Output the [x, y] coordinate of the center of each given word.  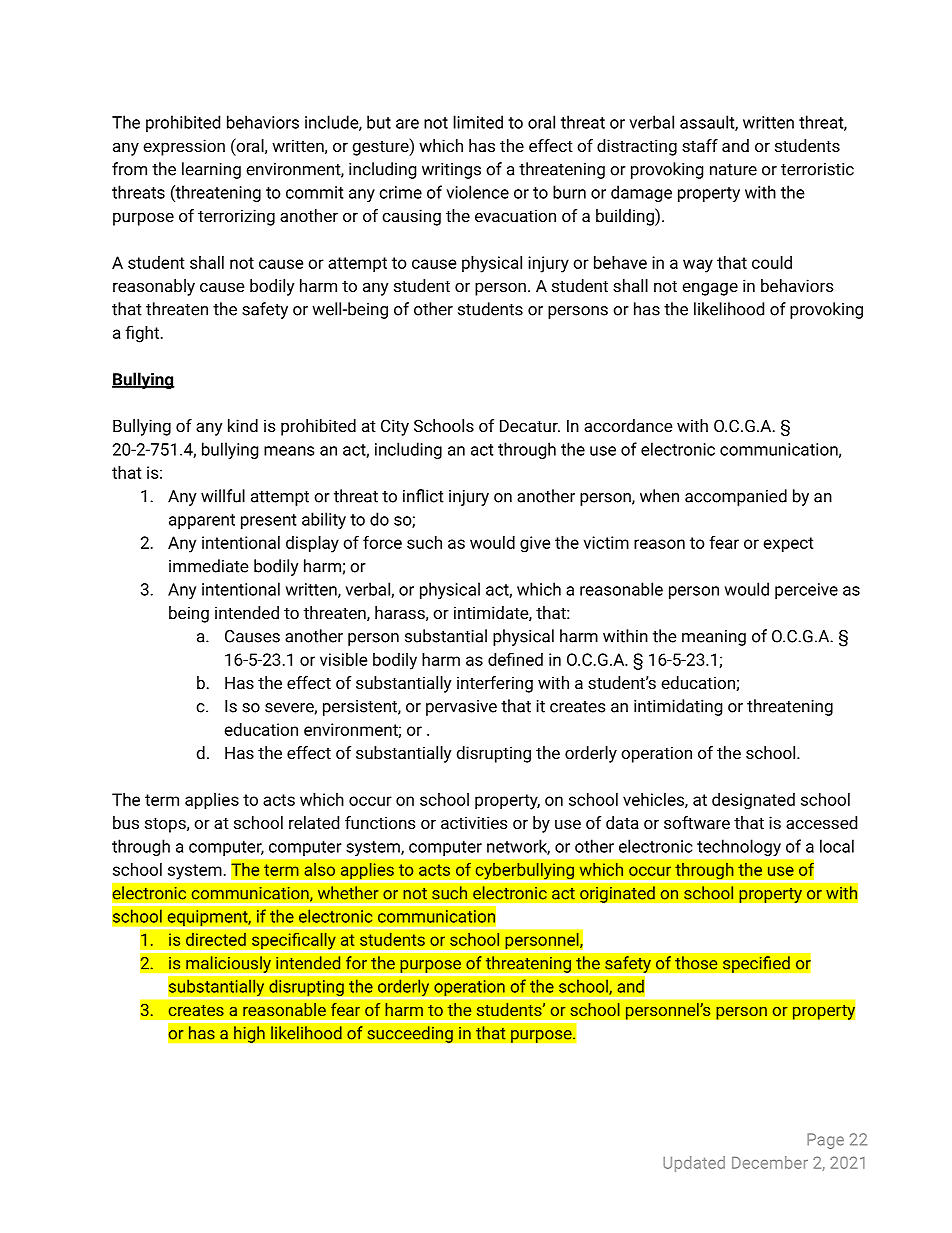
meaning [714, 638]
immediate [209, 566]
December [770, 1162]
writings [451, 171]
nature [733, 170]
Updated [694, 1164]
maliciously [228, 964]
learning [211, 170]
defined [515, 659]
